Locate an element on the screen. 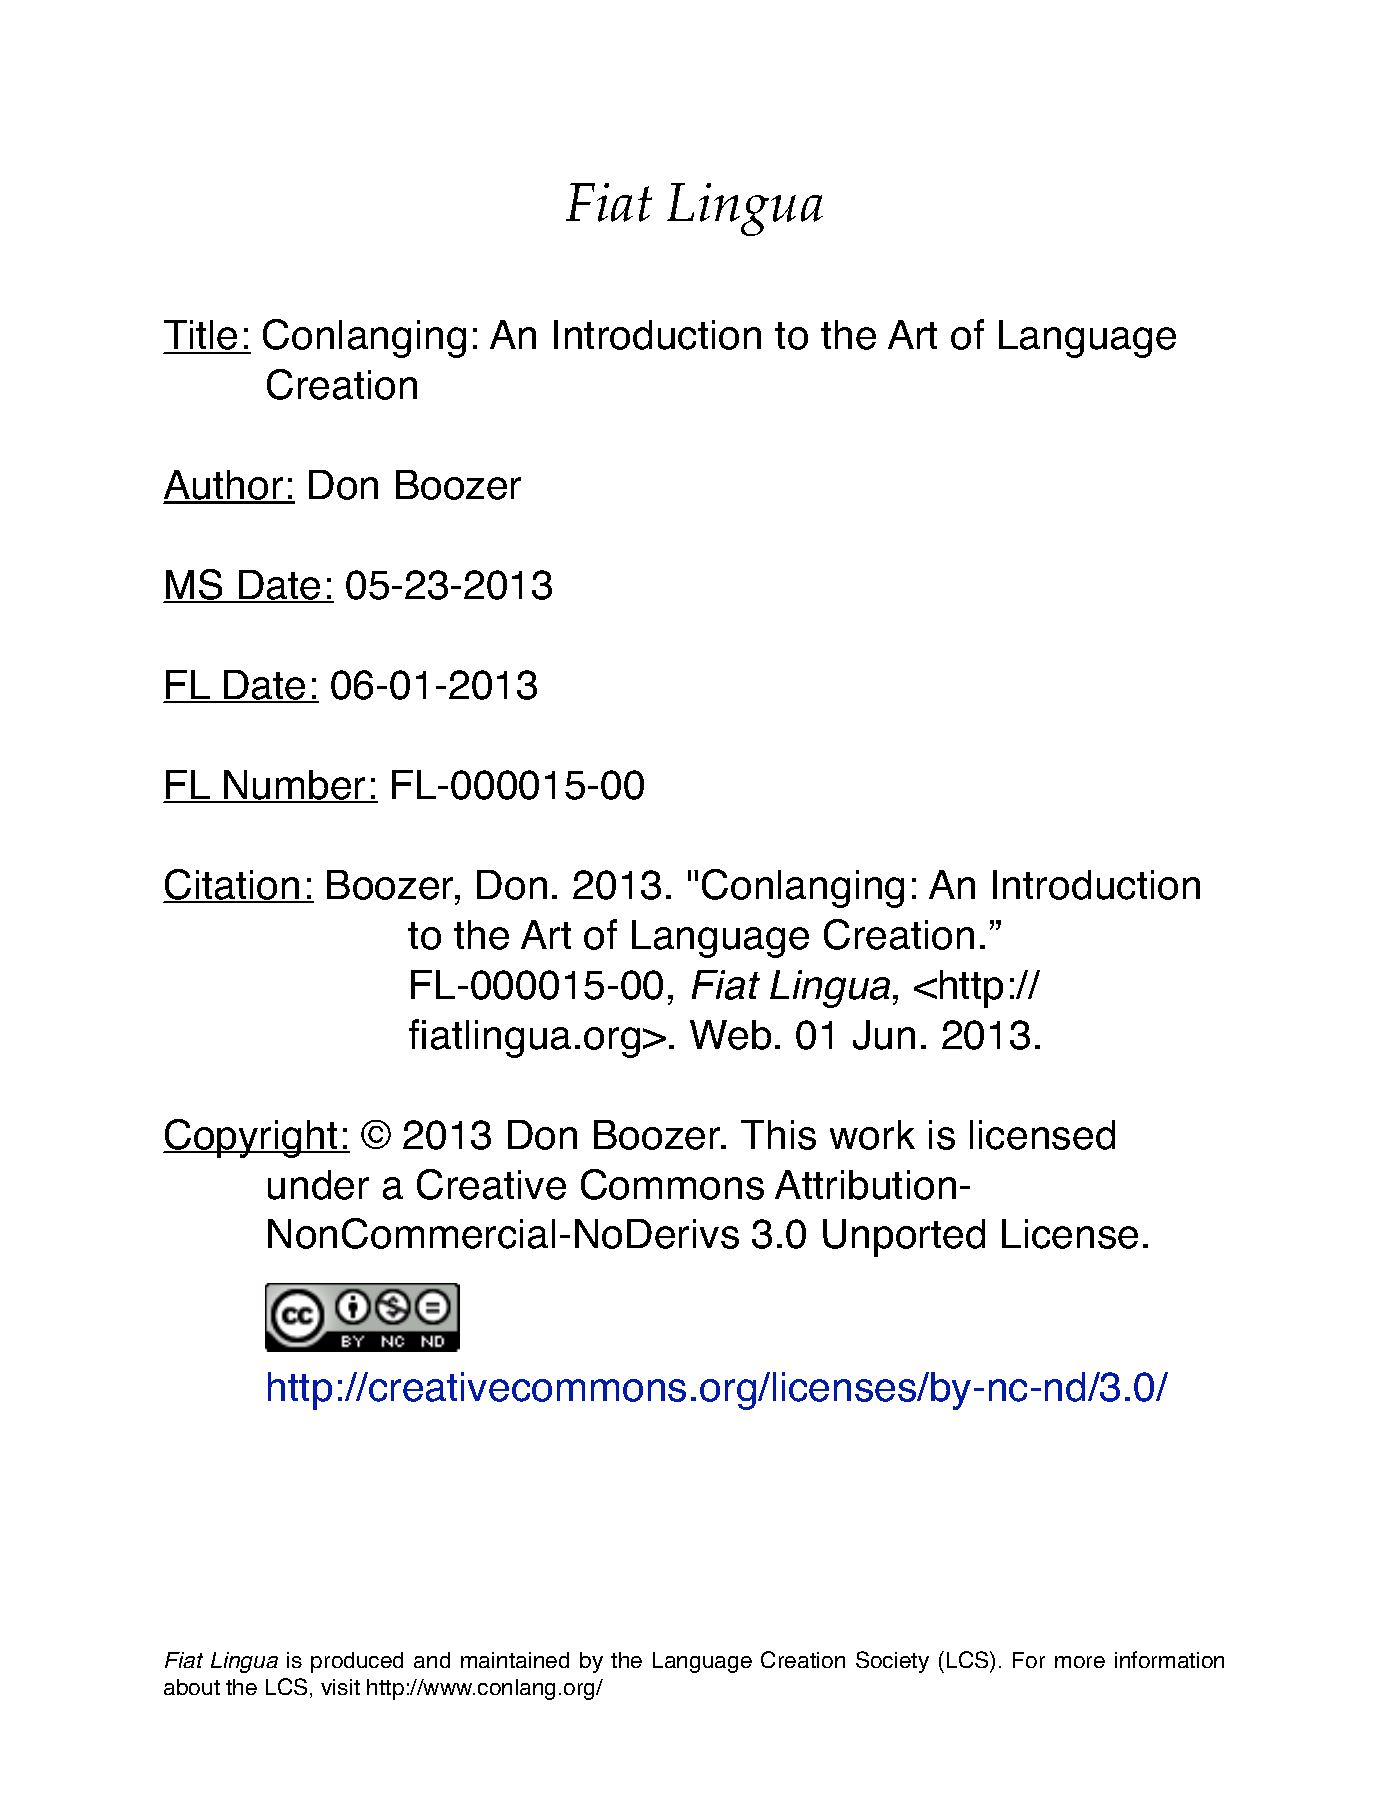 Image resolution: width=1390 pixels, height=1799 pixels. Title is located at coordinates (202, 336).
